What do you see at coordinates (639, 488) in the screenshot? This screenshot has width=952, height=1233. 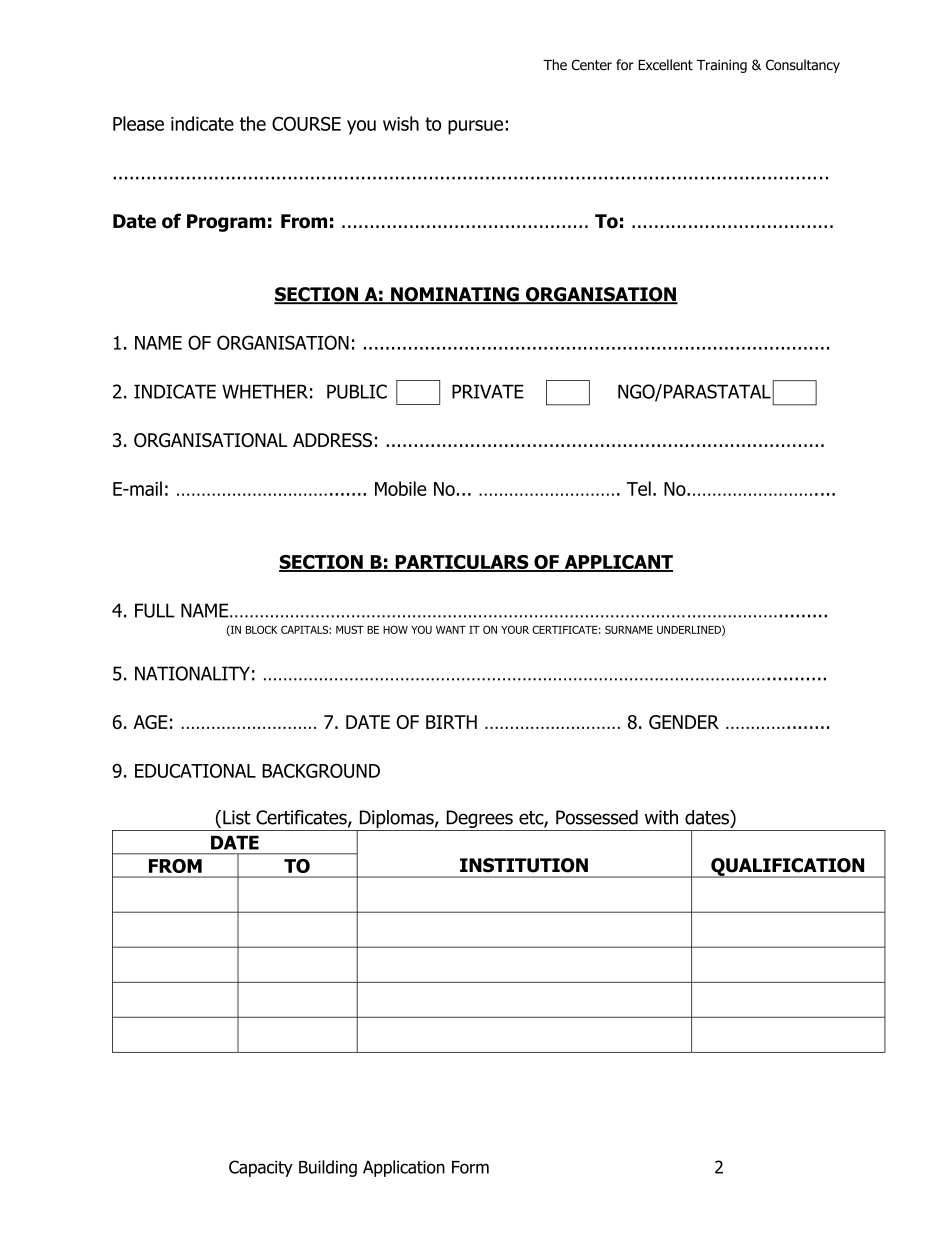 I see `Tel` at bounding box center [639, 488].
